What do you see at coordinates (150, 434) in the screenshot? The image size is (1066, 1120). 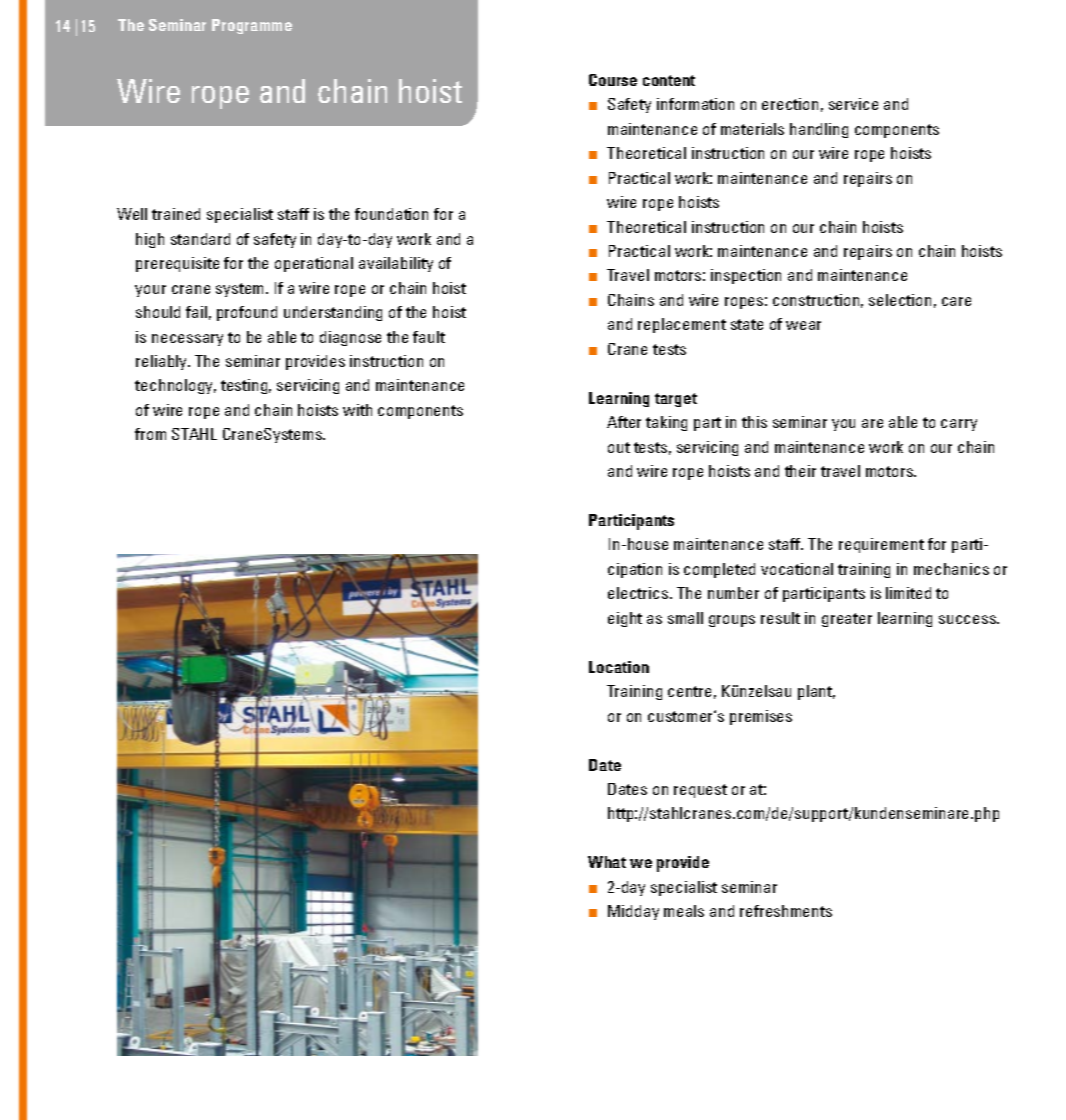 I see `from` at bounding box center [150, 434].
